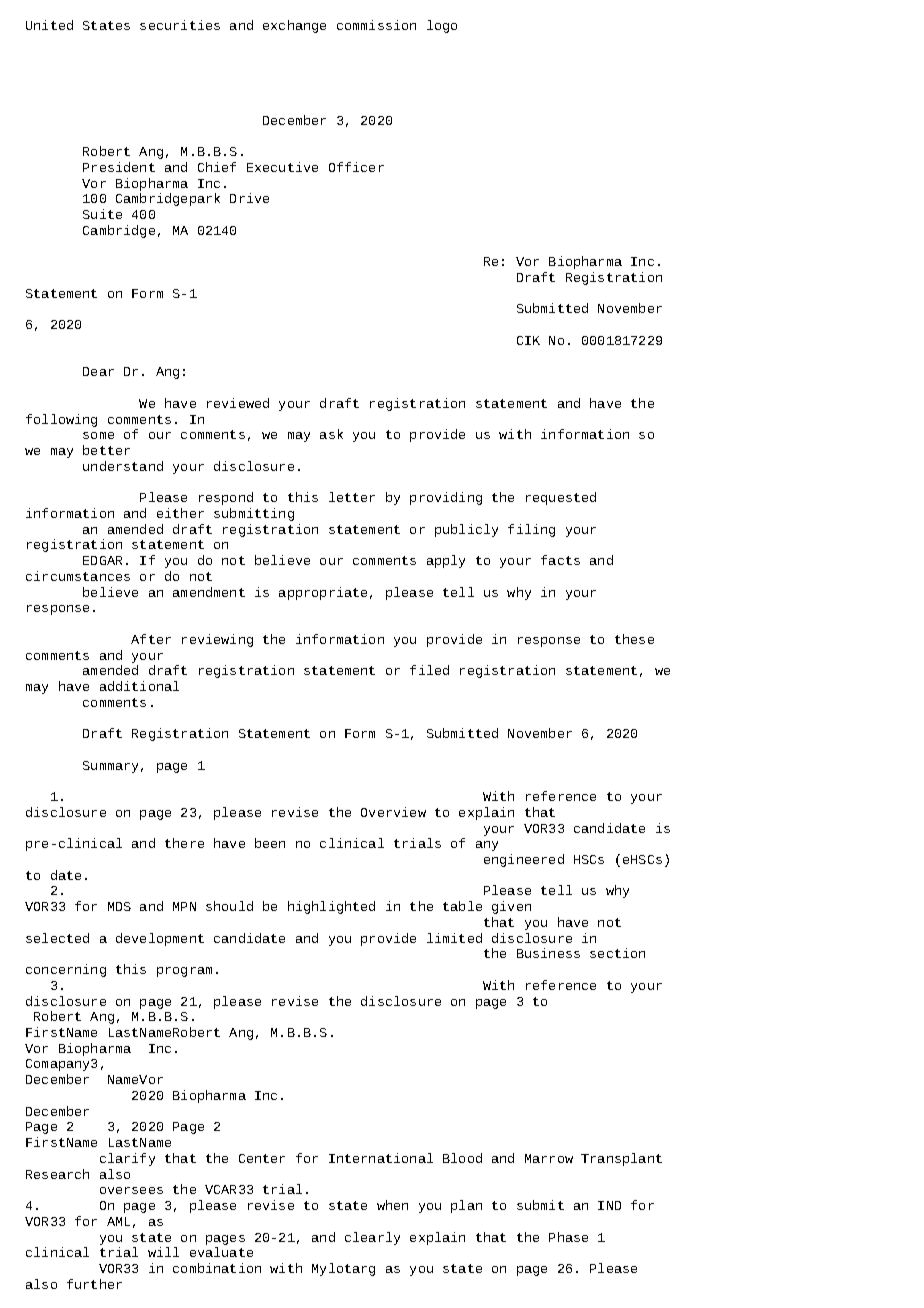 The height and width of the page is (1308, 924). I want to click on commission, so click(376, 25).
